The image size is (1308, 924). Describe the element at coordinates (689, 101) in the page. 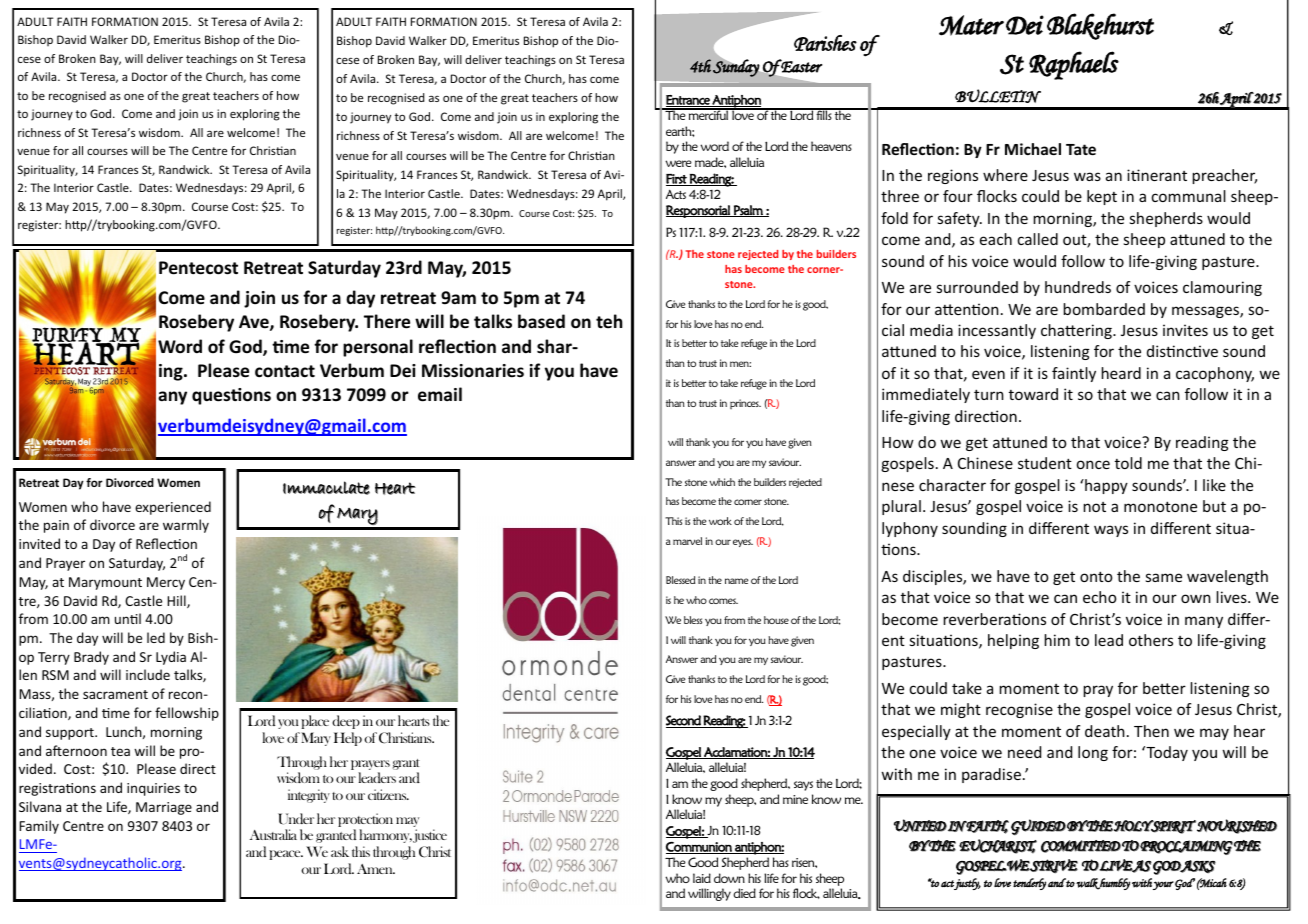

I see `Entrance` at that location.
